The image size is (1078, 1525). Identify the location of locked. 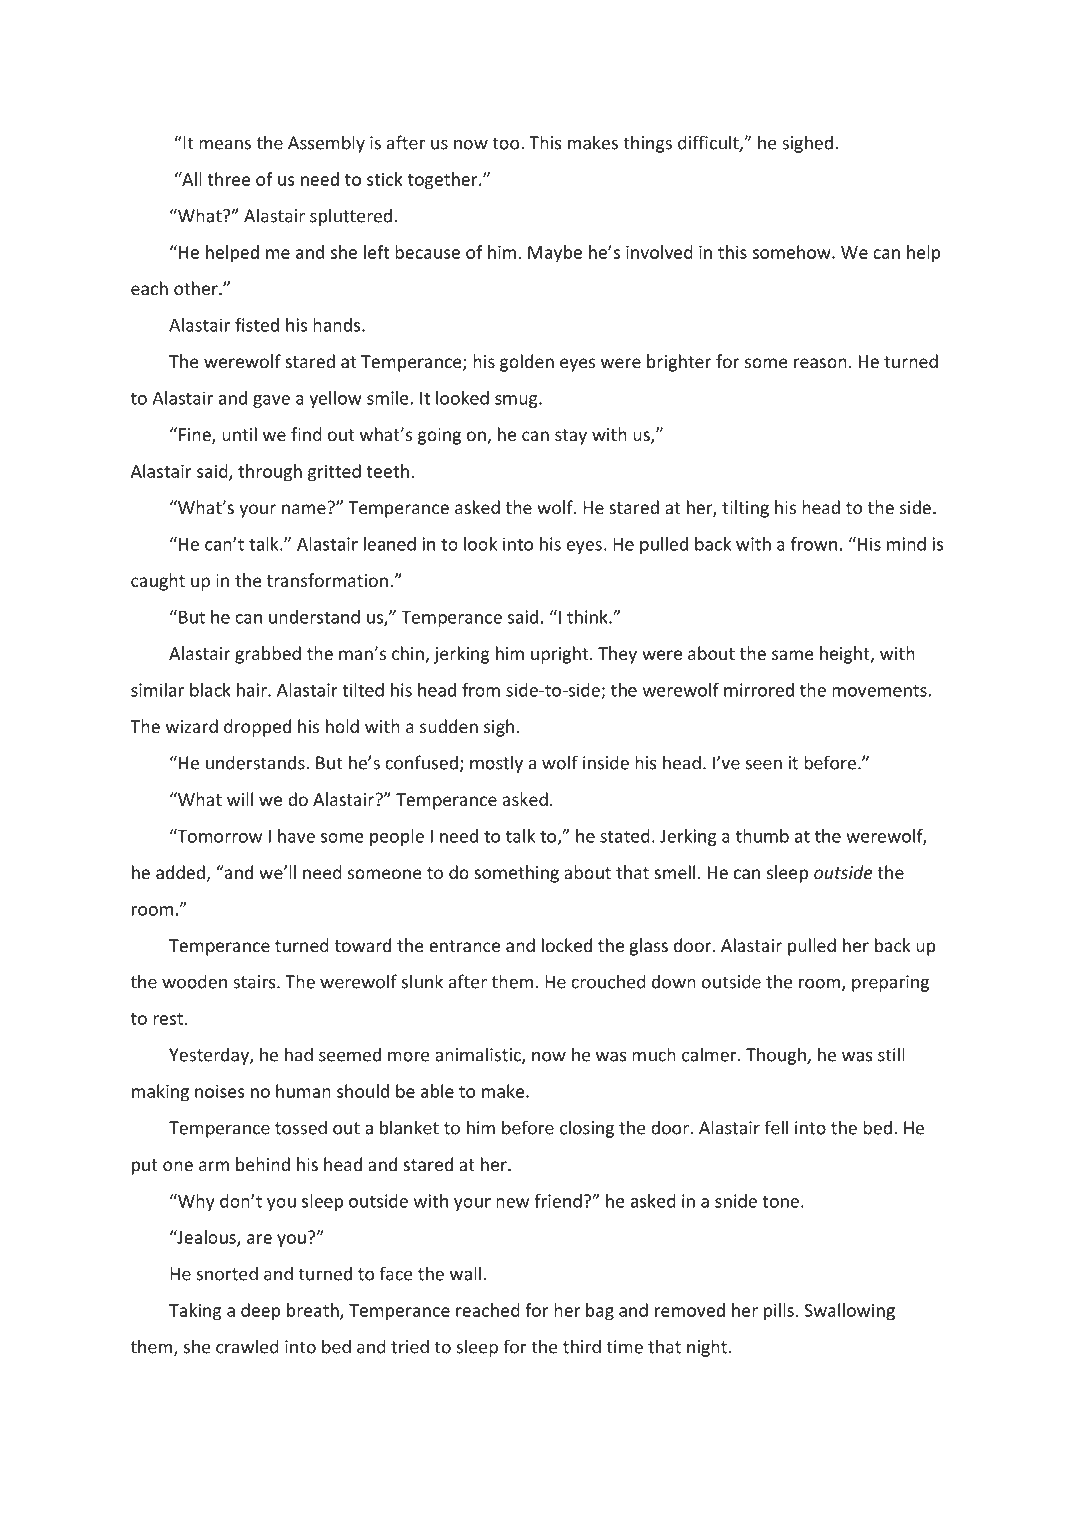
(567, 945).
